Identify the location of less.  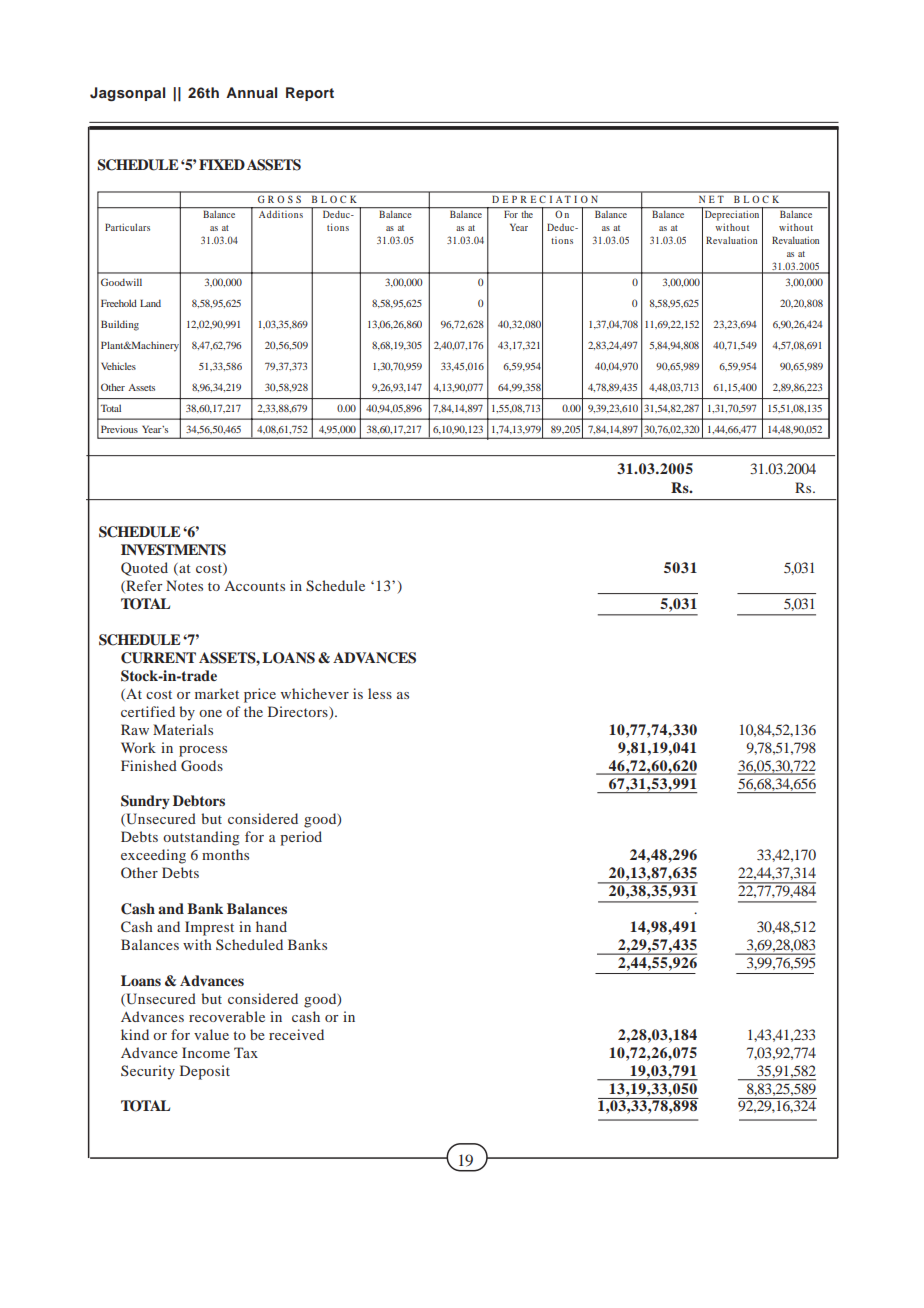
(380, 693).
